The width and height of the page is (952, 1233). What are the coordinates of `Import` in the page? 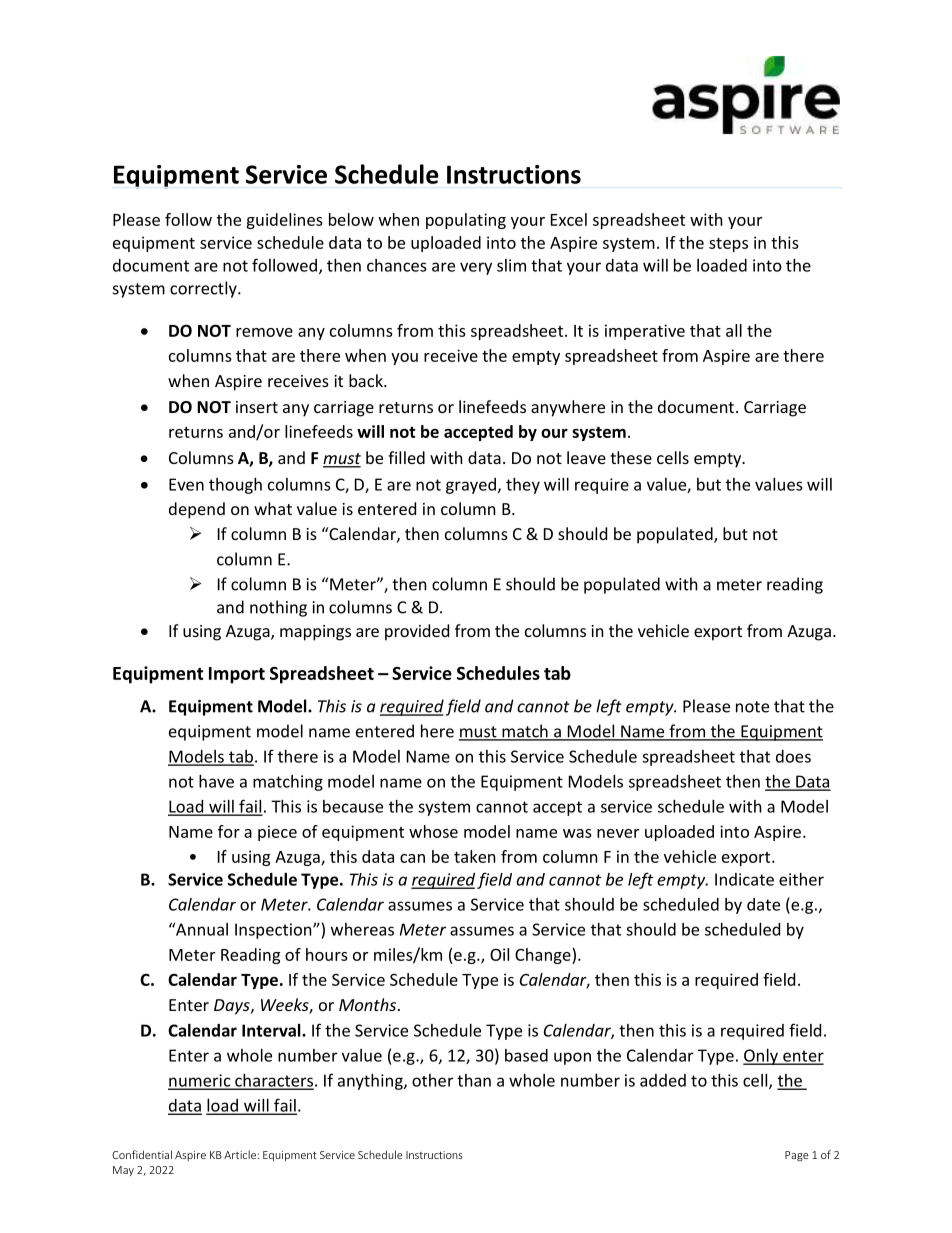 It's located at (237, 675).
